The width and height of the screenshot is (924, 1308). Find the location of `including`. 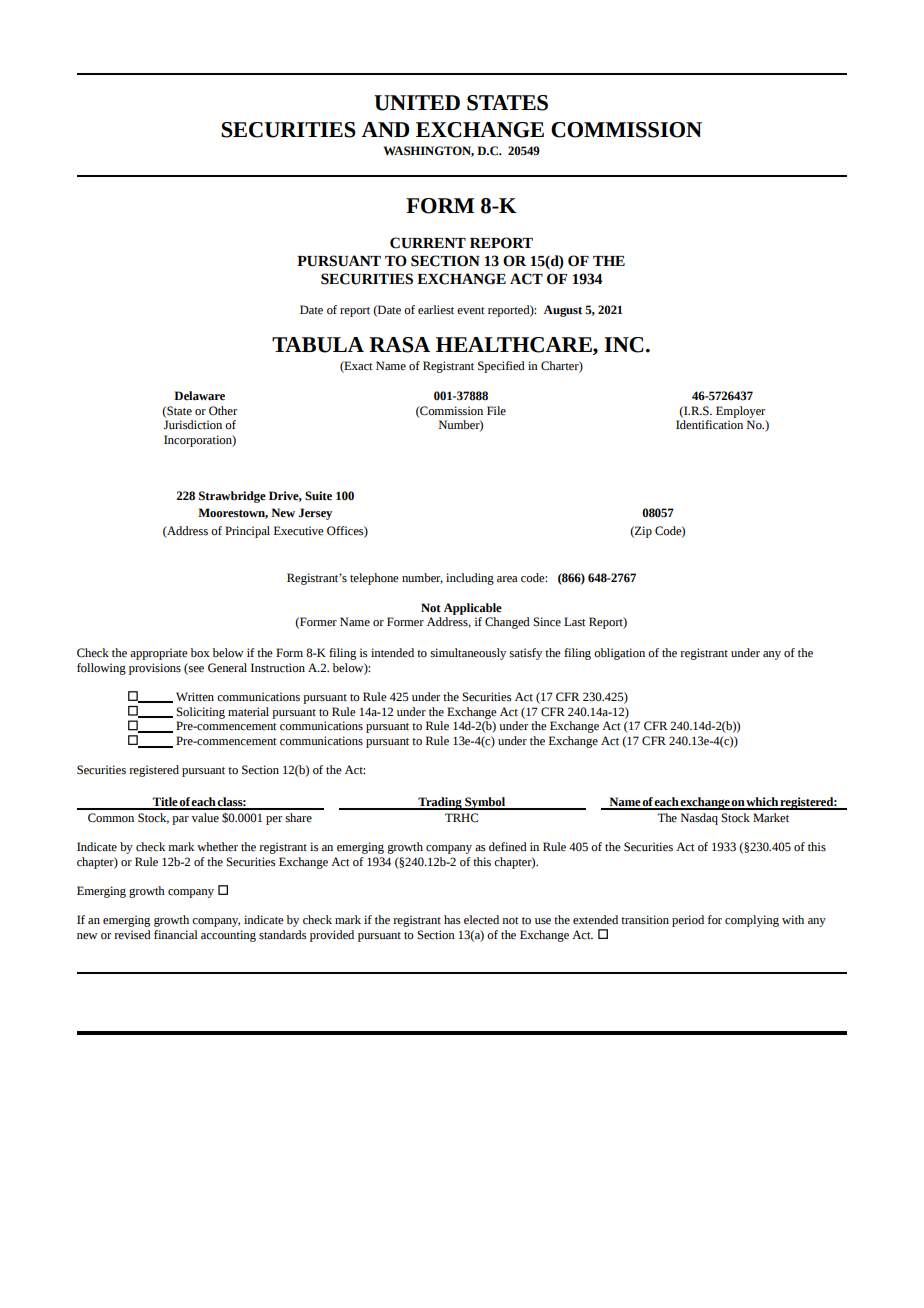

including is located at coordinates (470, 579).
